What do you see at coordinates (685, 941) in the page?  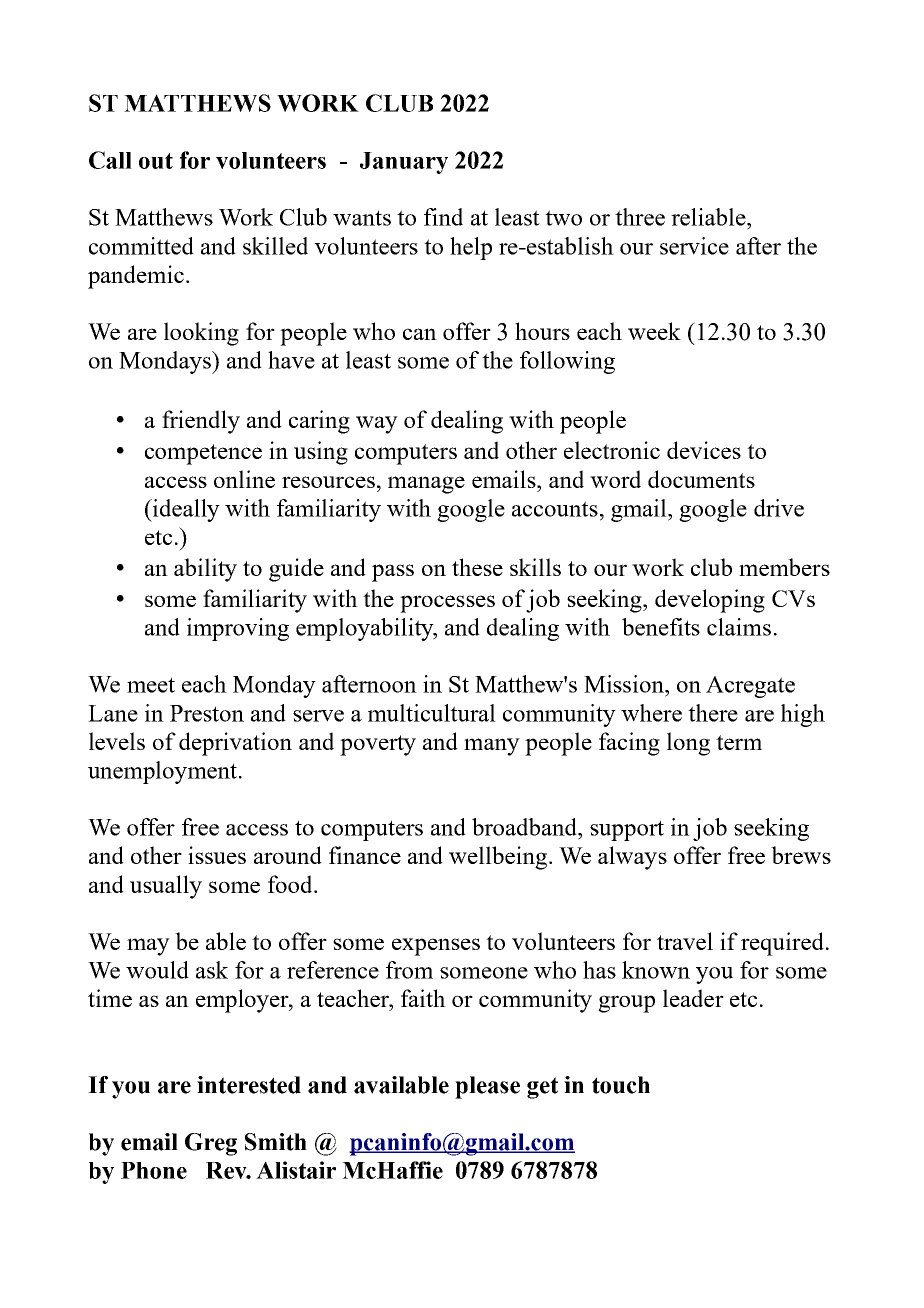 I see `travel` at bounding box center [685, 941].
